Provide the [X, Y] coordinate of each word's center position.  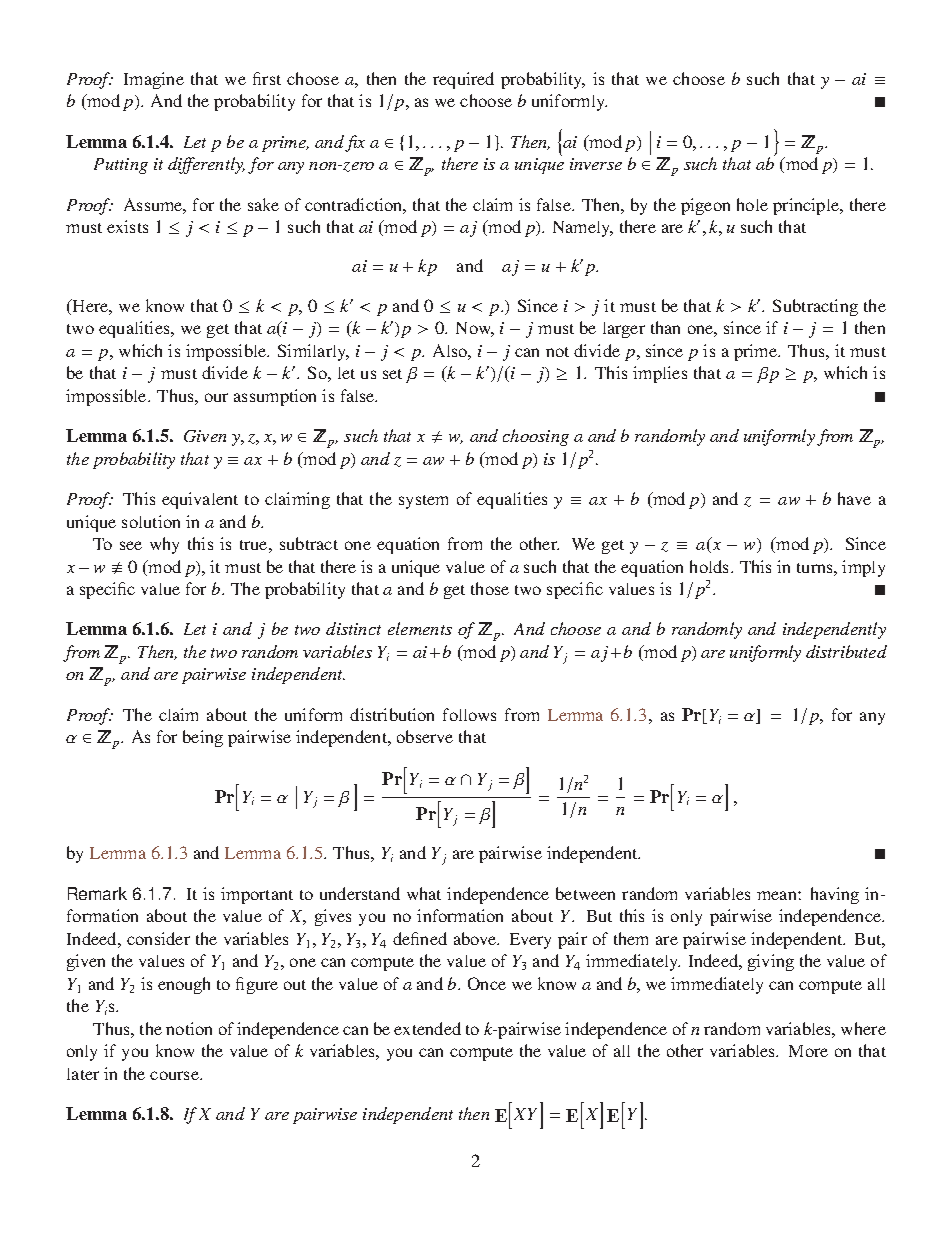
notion [189, 1028]
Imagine [154, 80]
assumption [275, 397]
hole [752, 204]
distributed [846, 651]
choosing [536, 437]
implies [660, 374]
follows [469, 714]
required [463, 80]
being [203, 738]
